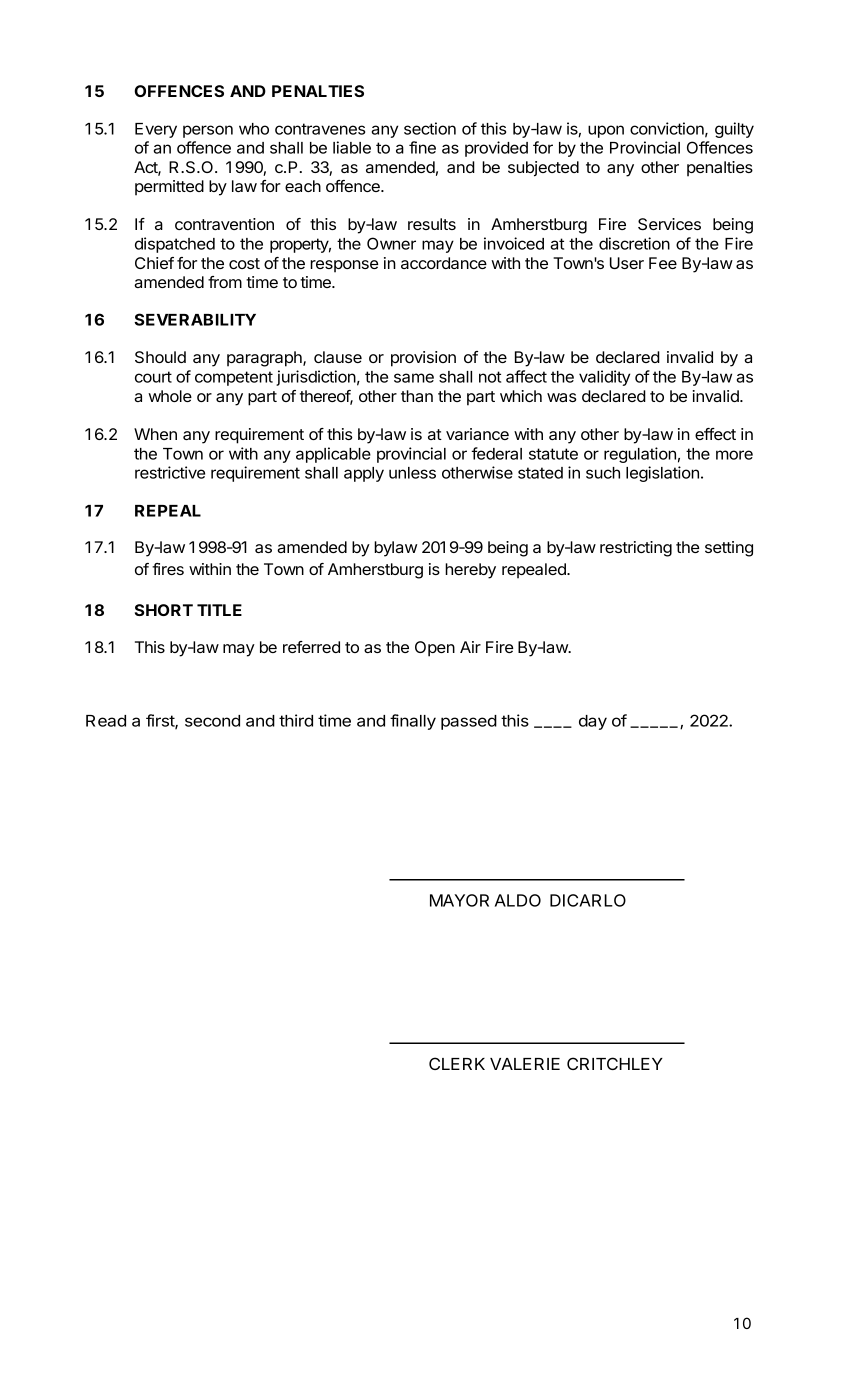 The image size is (849, 1400). Describe the element at coordinates (153, 377) in the page. I see `court` at that location.
